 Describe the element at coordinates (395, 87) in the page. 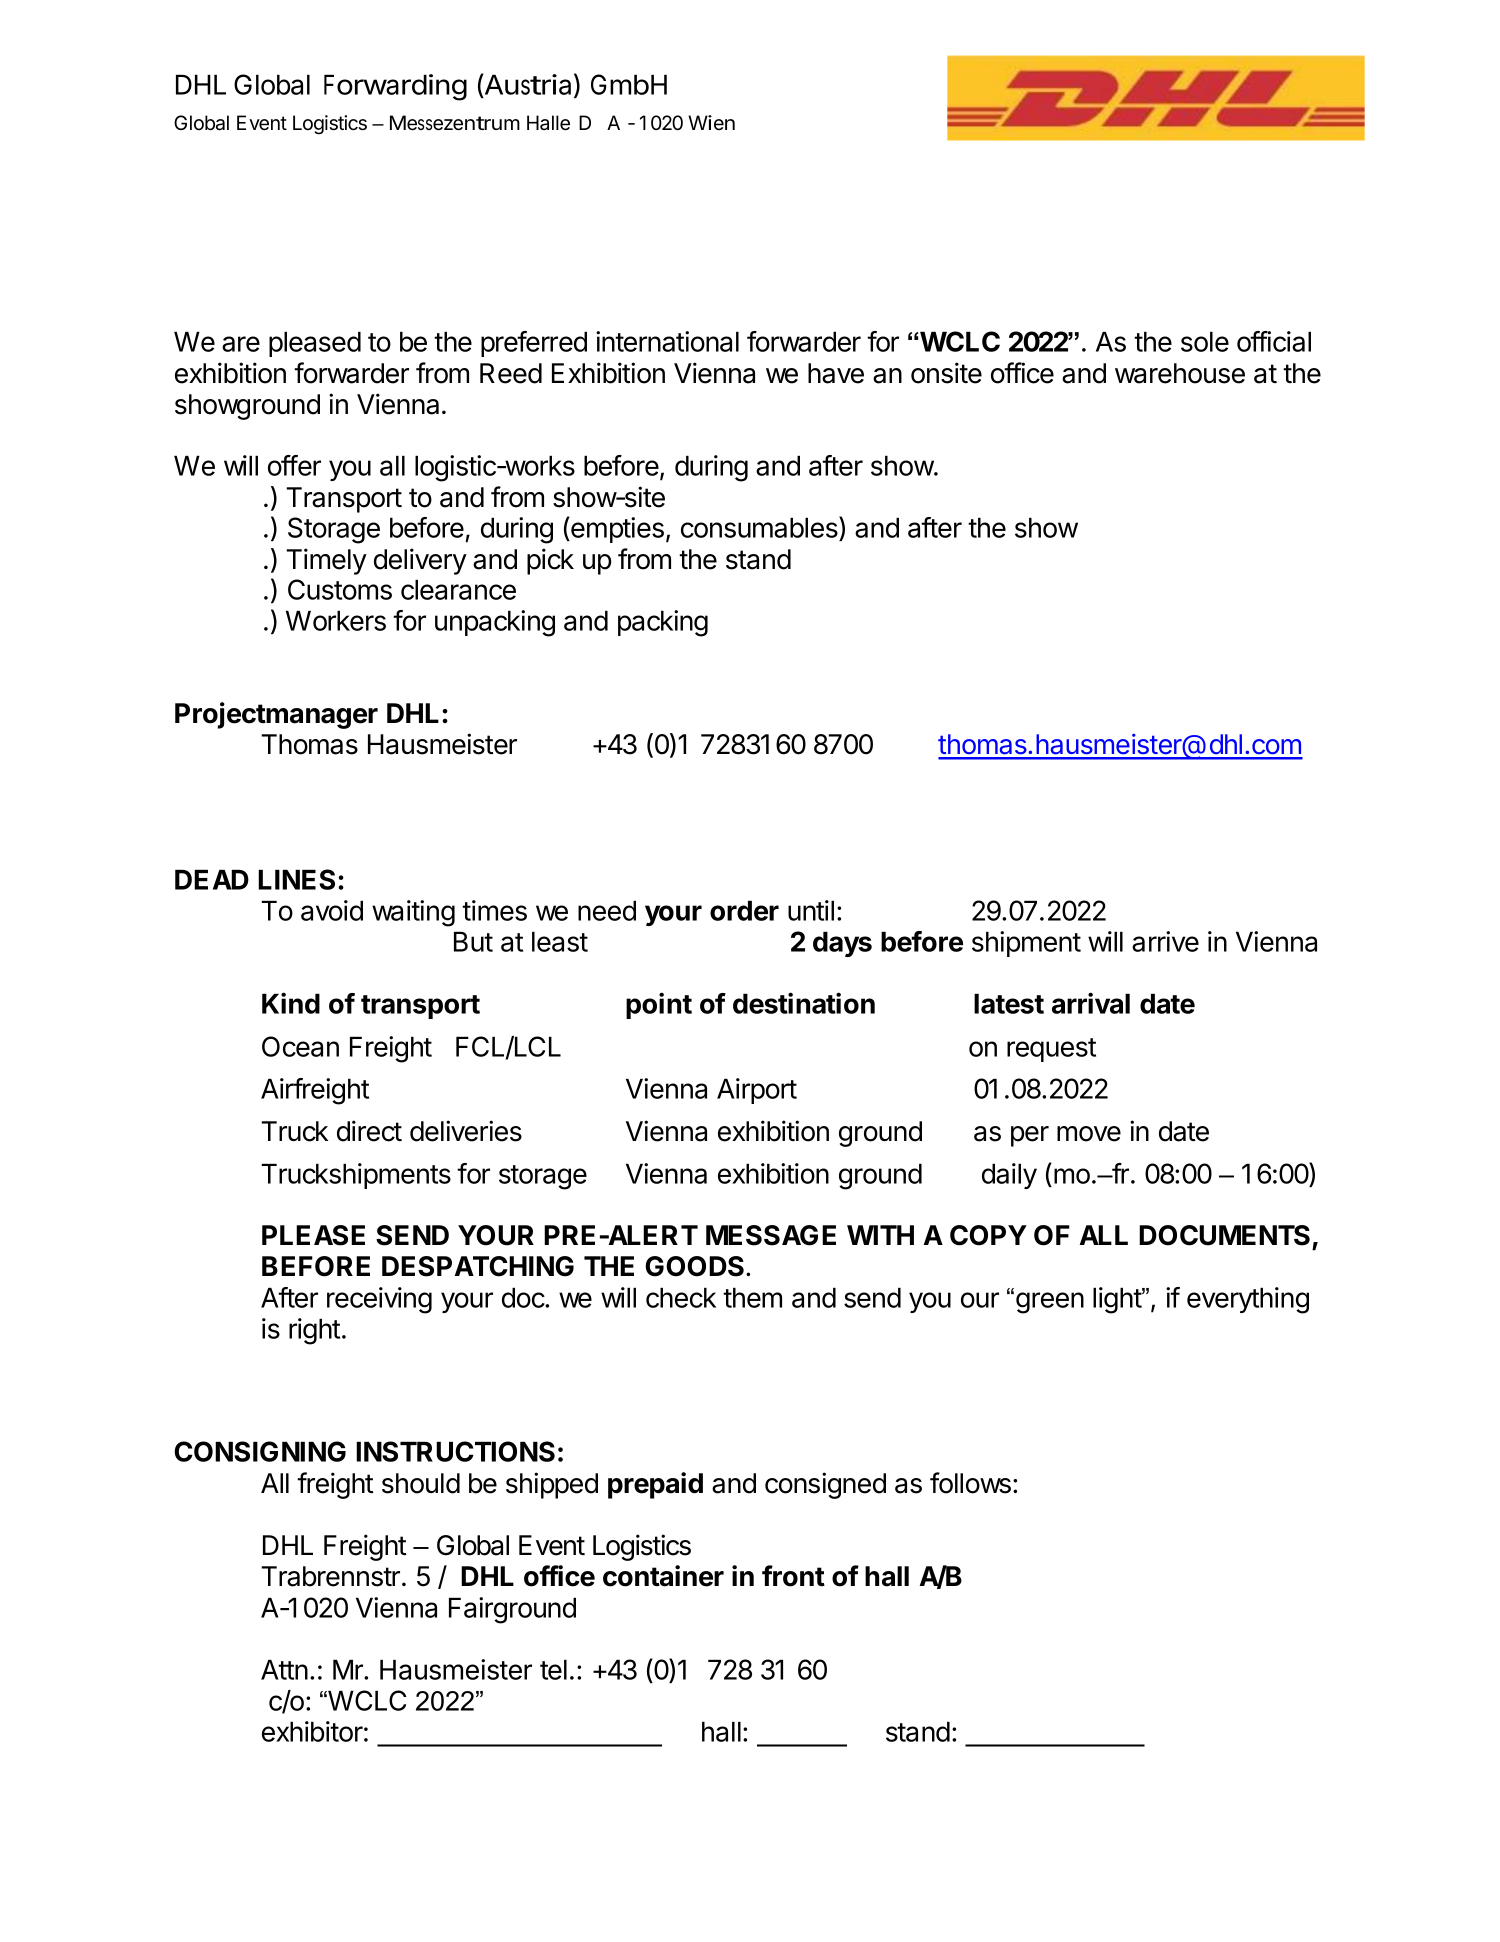

I see `Forwarding` at that location.
